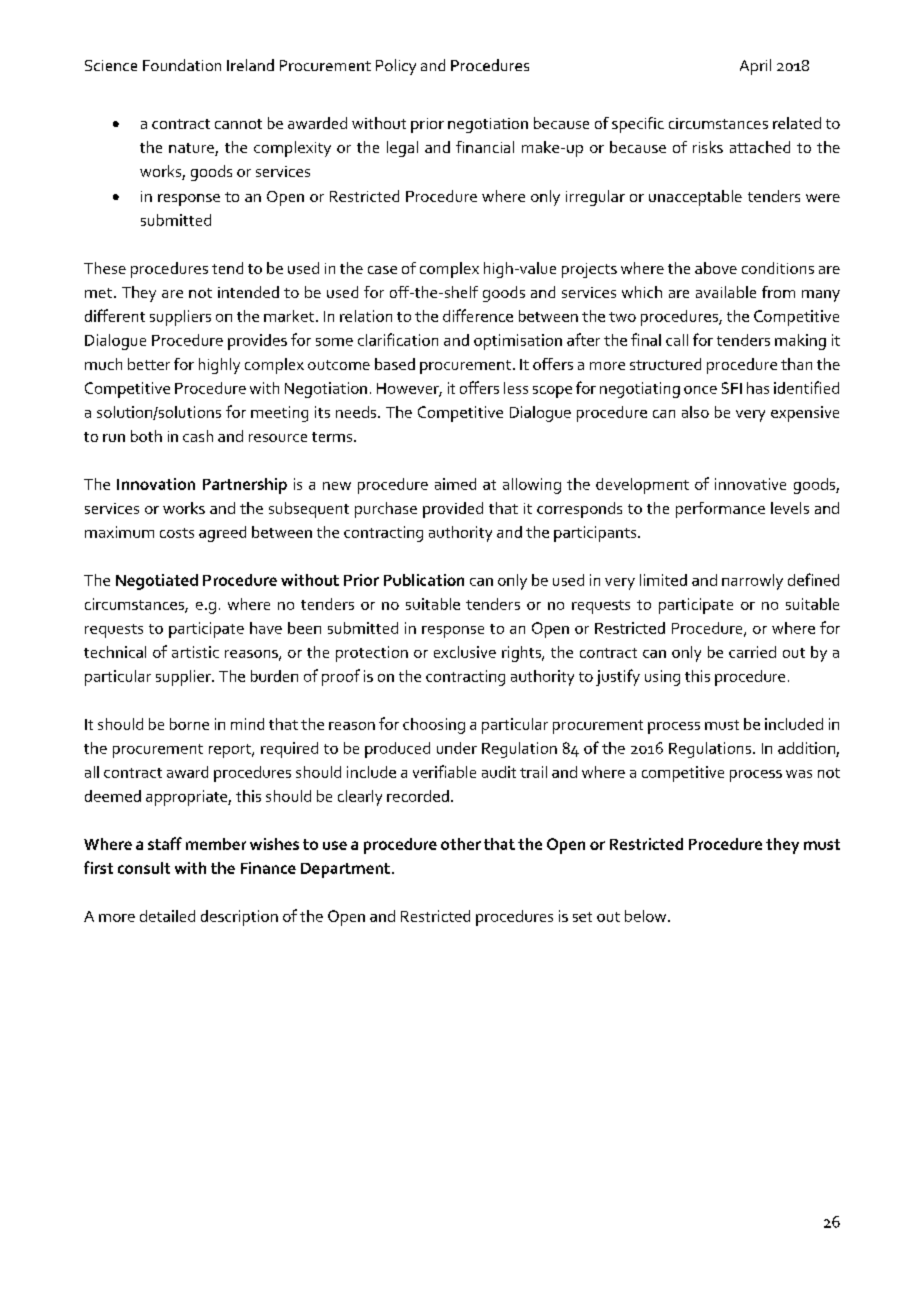  I want to click on borne, so click(189, 724).
